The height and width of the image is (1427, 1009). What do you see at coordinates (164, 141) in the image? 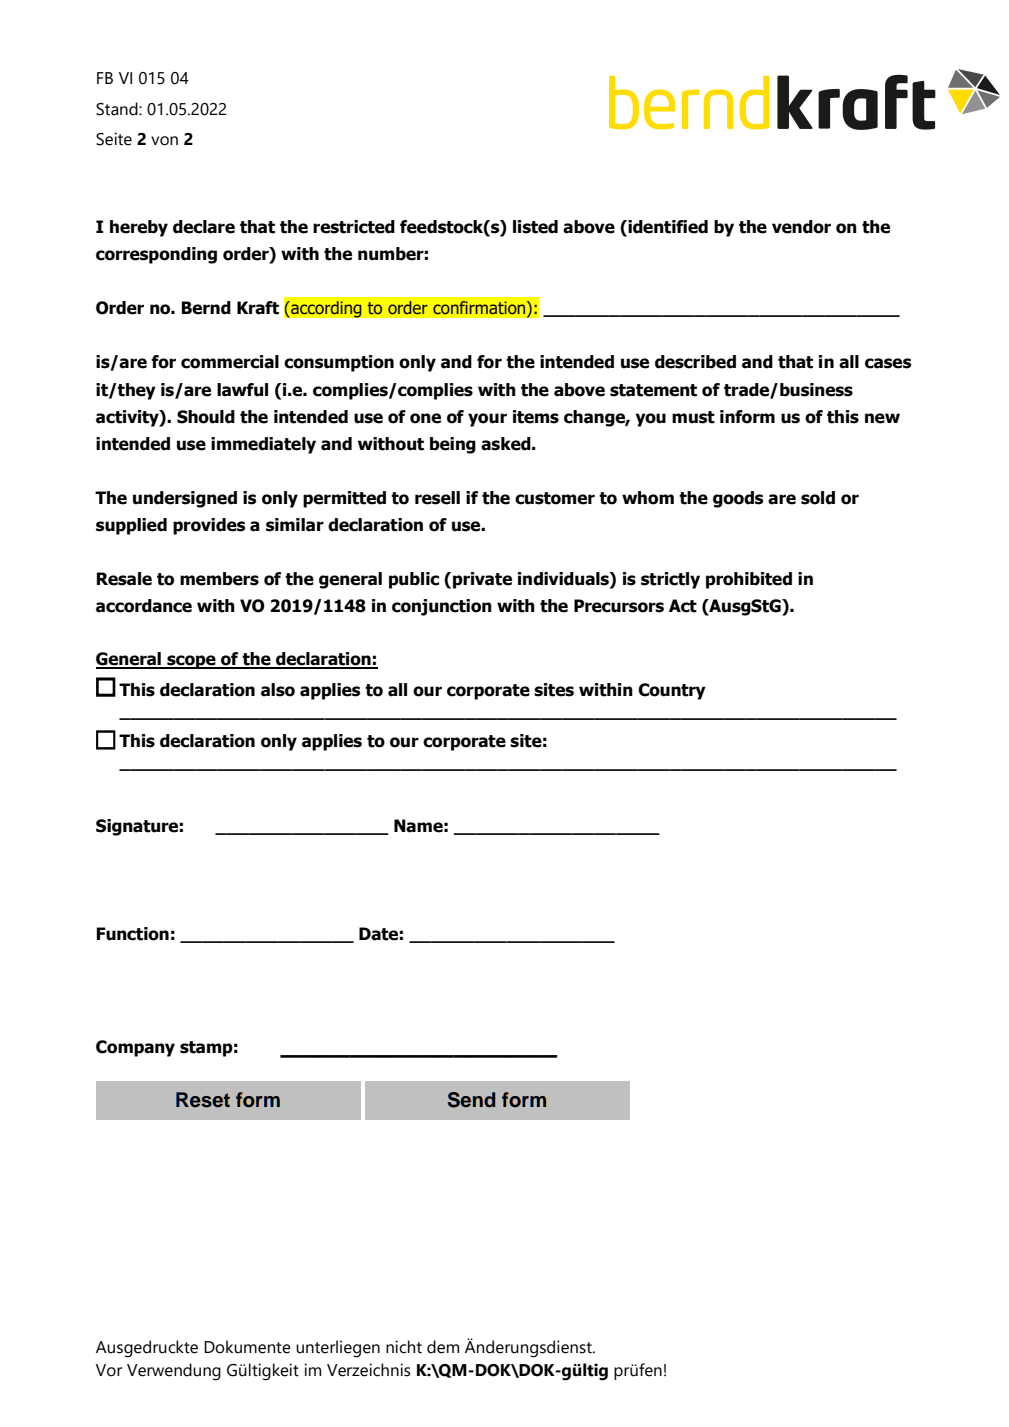
I see `von` at bounding box center [164, 141].
